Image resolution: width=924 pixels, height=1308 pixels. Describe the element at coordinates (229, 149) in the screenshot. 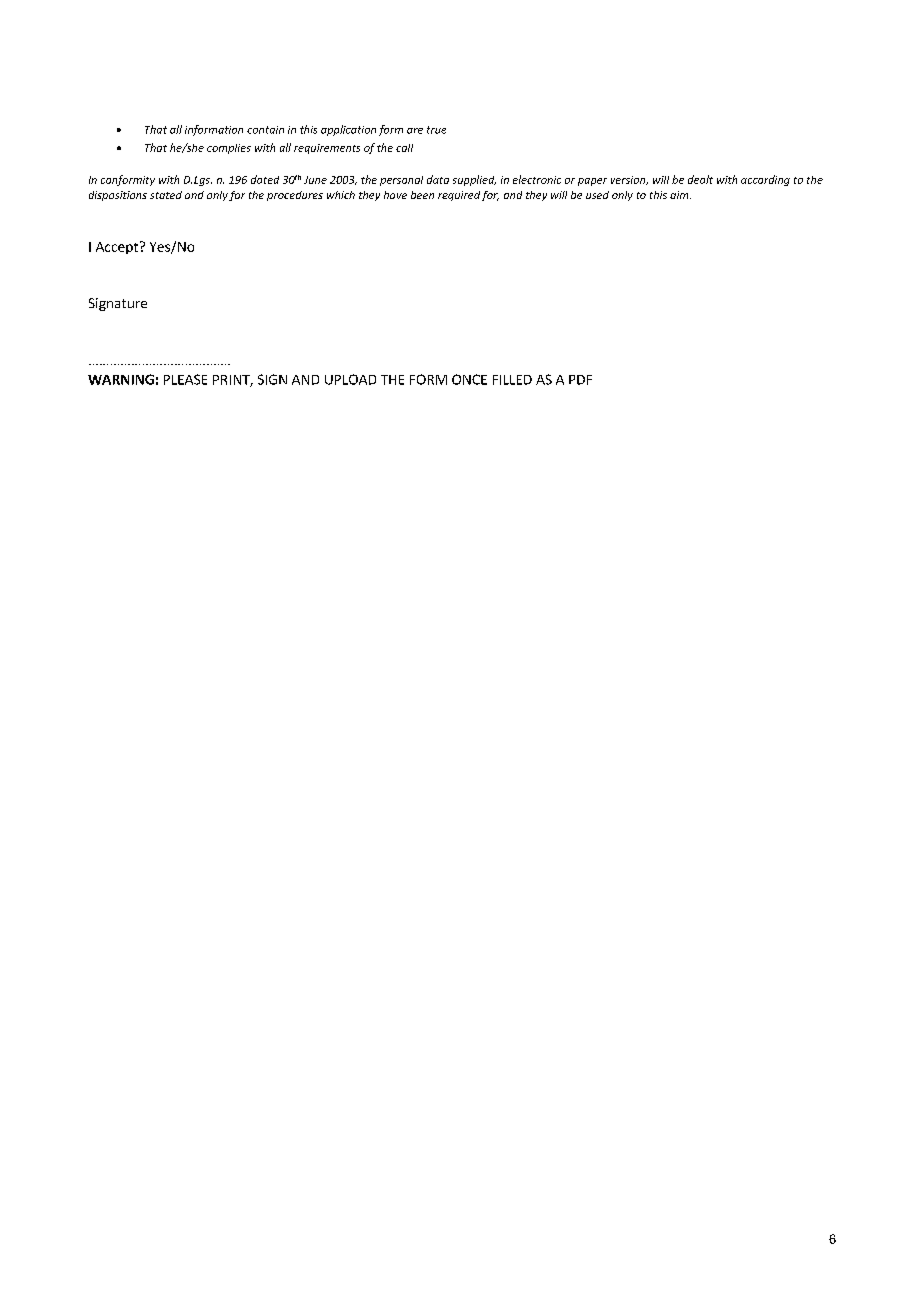

I see `complies` at that location.
